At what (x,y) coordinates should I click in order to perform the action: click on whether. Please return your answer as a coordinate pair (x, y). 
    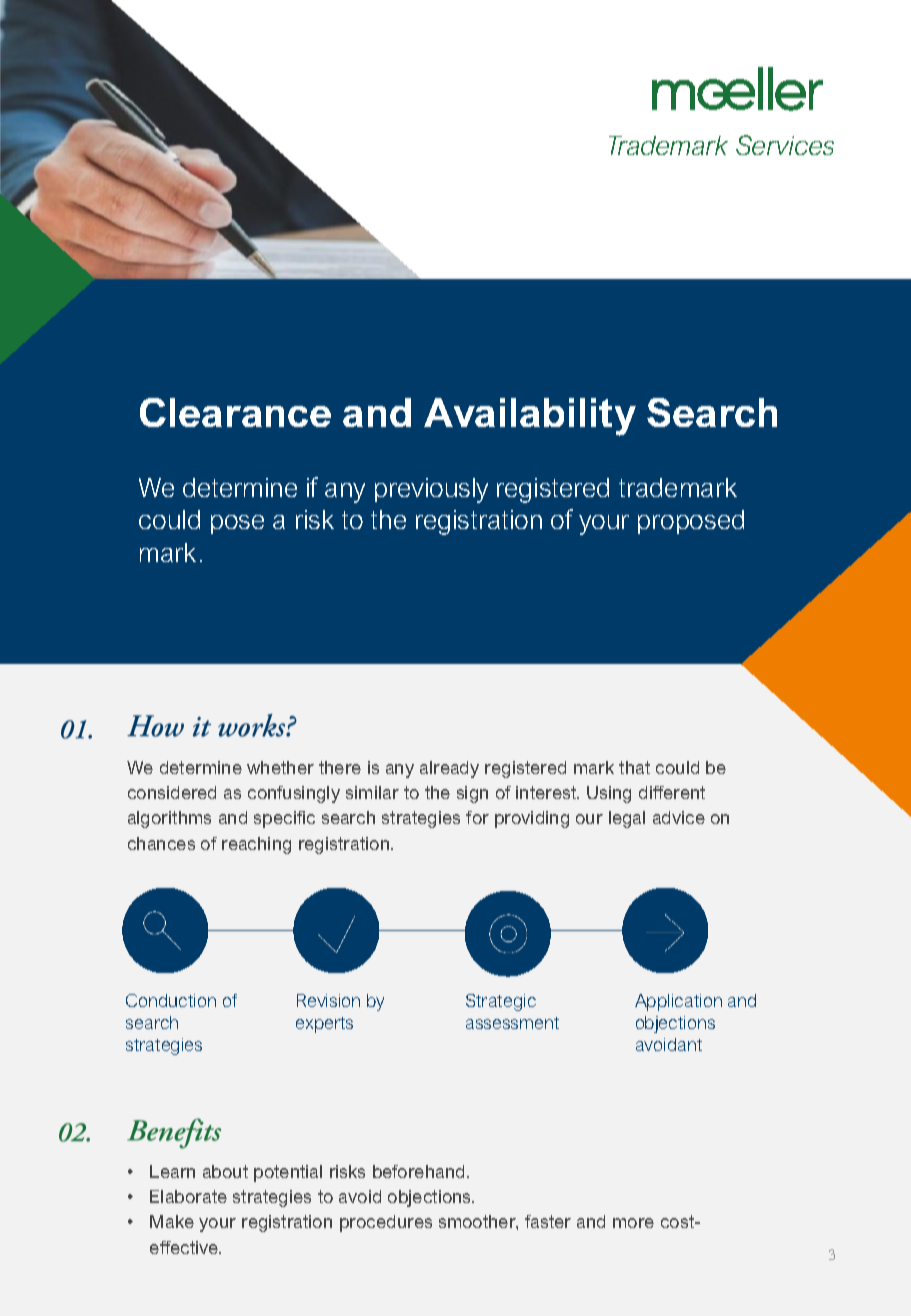
    Looking at the image, I should click on (280, 767).
